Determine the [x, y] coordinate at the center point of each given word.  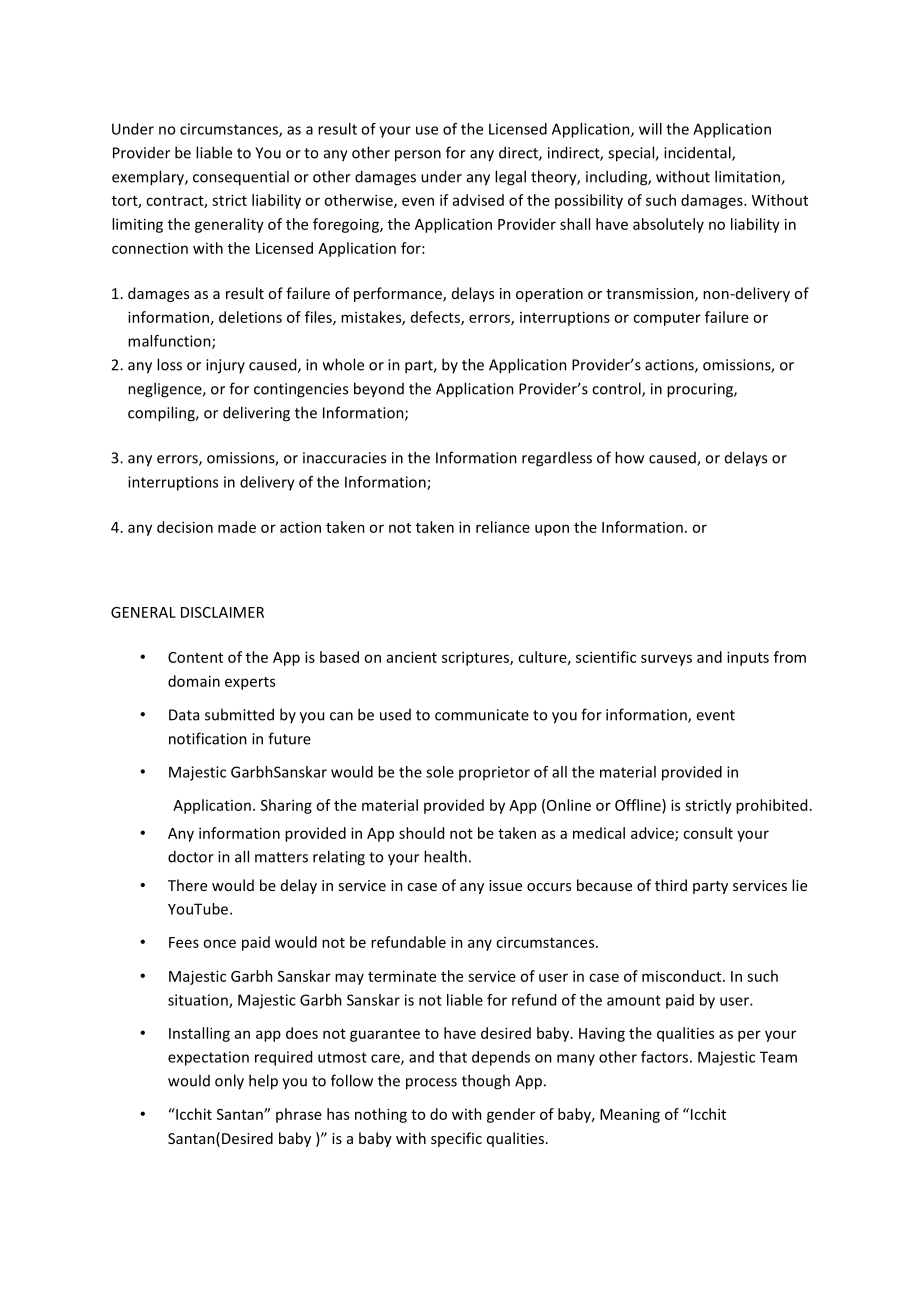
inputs [748, 658]
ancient [412, 657]
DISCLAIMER [222, 612]
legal [510, 178]
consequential [241, 178]
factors [664, 1057]
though [486, 1082]
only [229, 1082]
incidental [698, 153]
